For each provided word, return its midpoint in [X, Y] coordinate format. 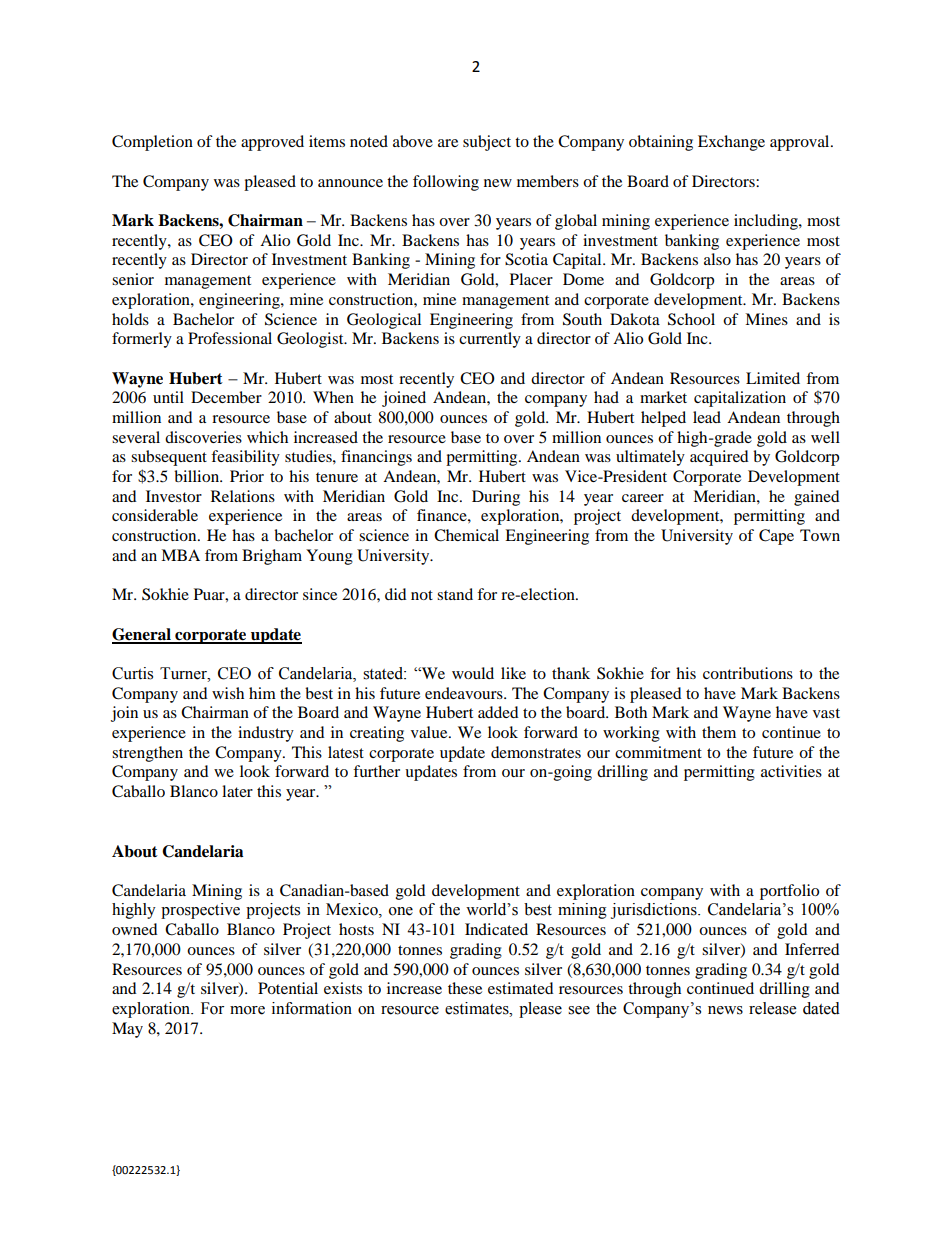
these [465, 988]
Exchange [731, 143]
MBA [180, 555]
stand [455, 594]
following [446, 183]
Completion [152, 143]
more [247, 1010]
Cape [776, 537]
